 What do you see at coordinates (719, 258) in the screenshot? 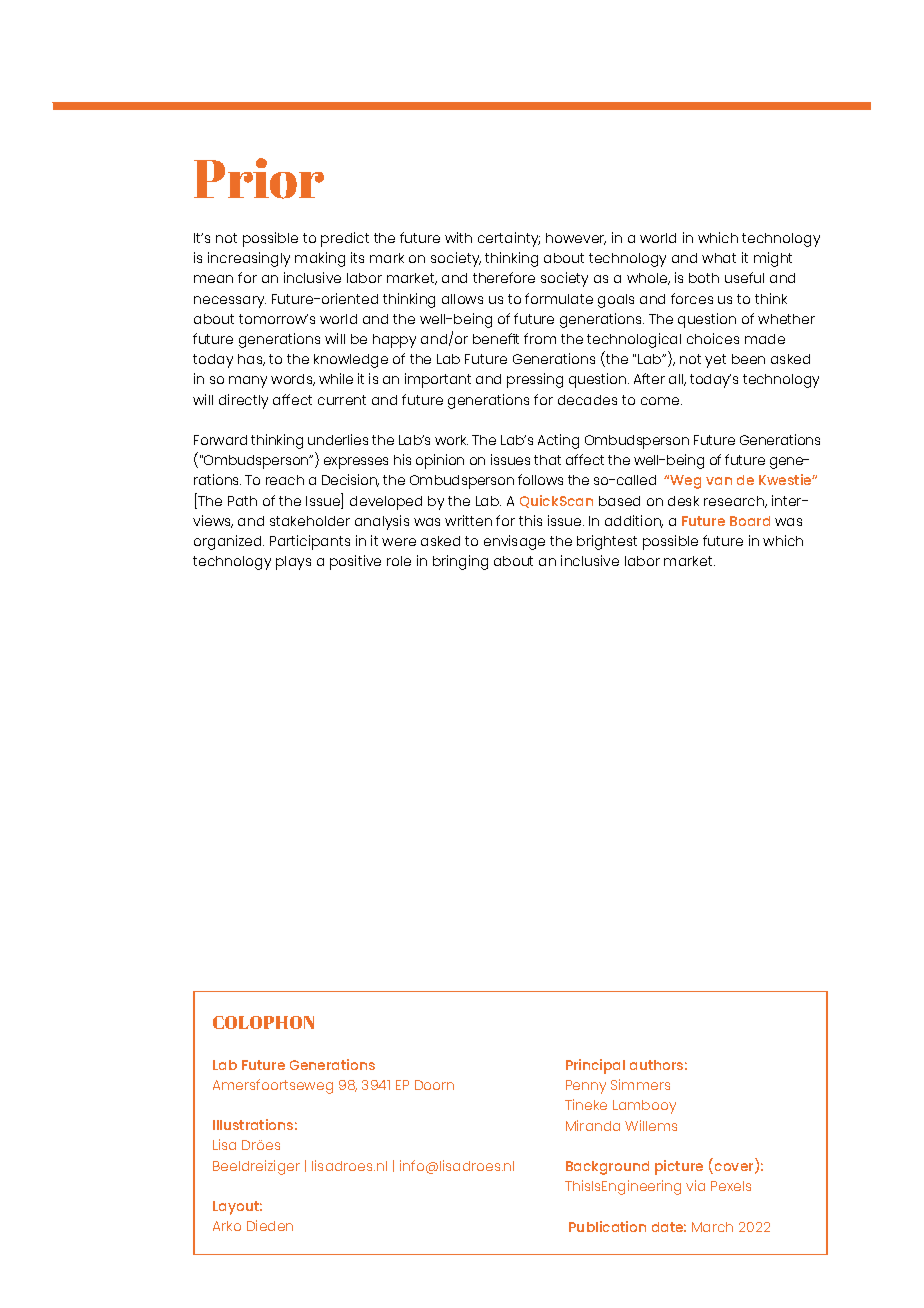
I see `what` at bounding box center [719, 258].
